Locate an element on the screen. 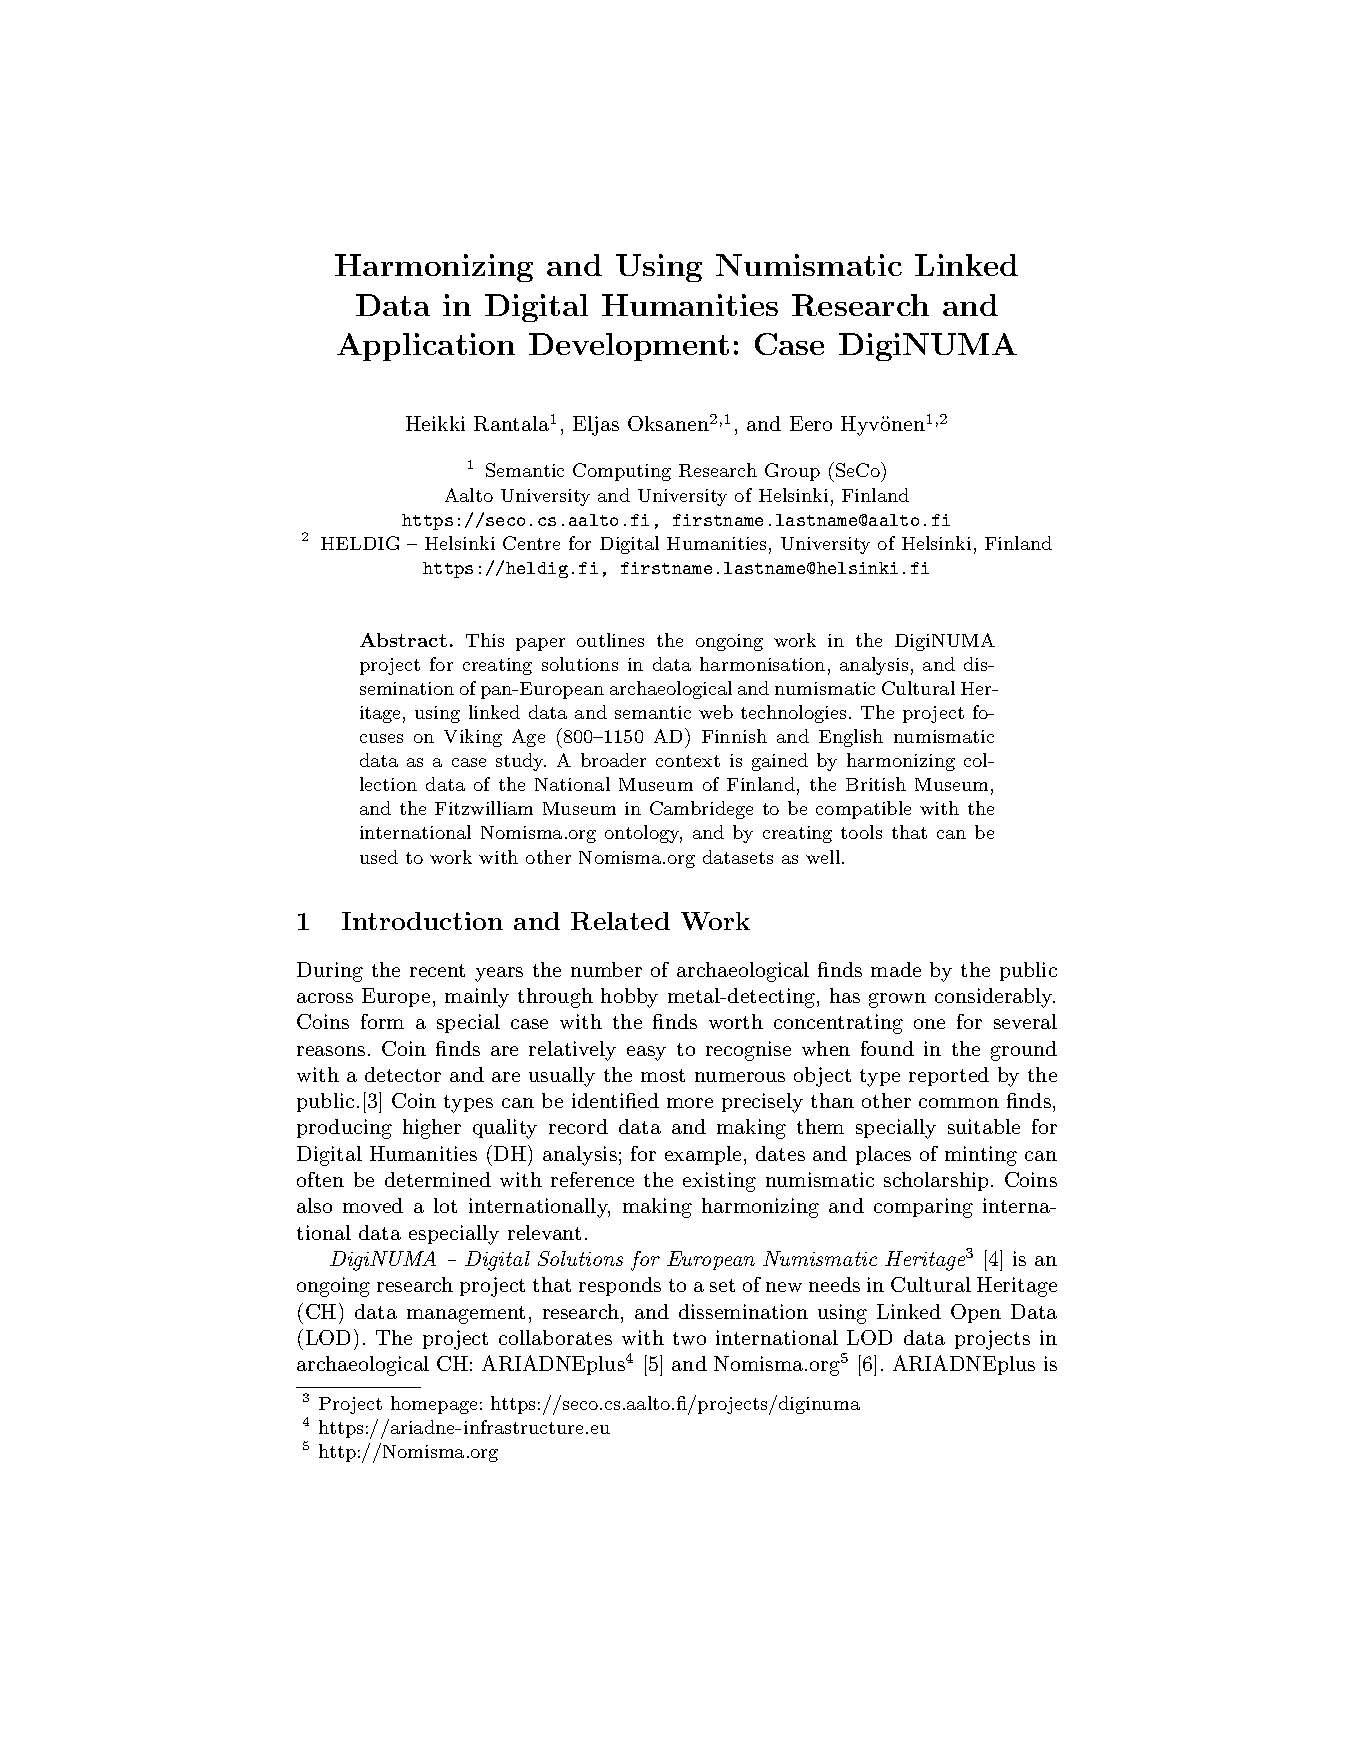 This screenshot has width=1347, height=1743. used is located at coordinates (379, 857).
